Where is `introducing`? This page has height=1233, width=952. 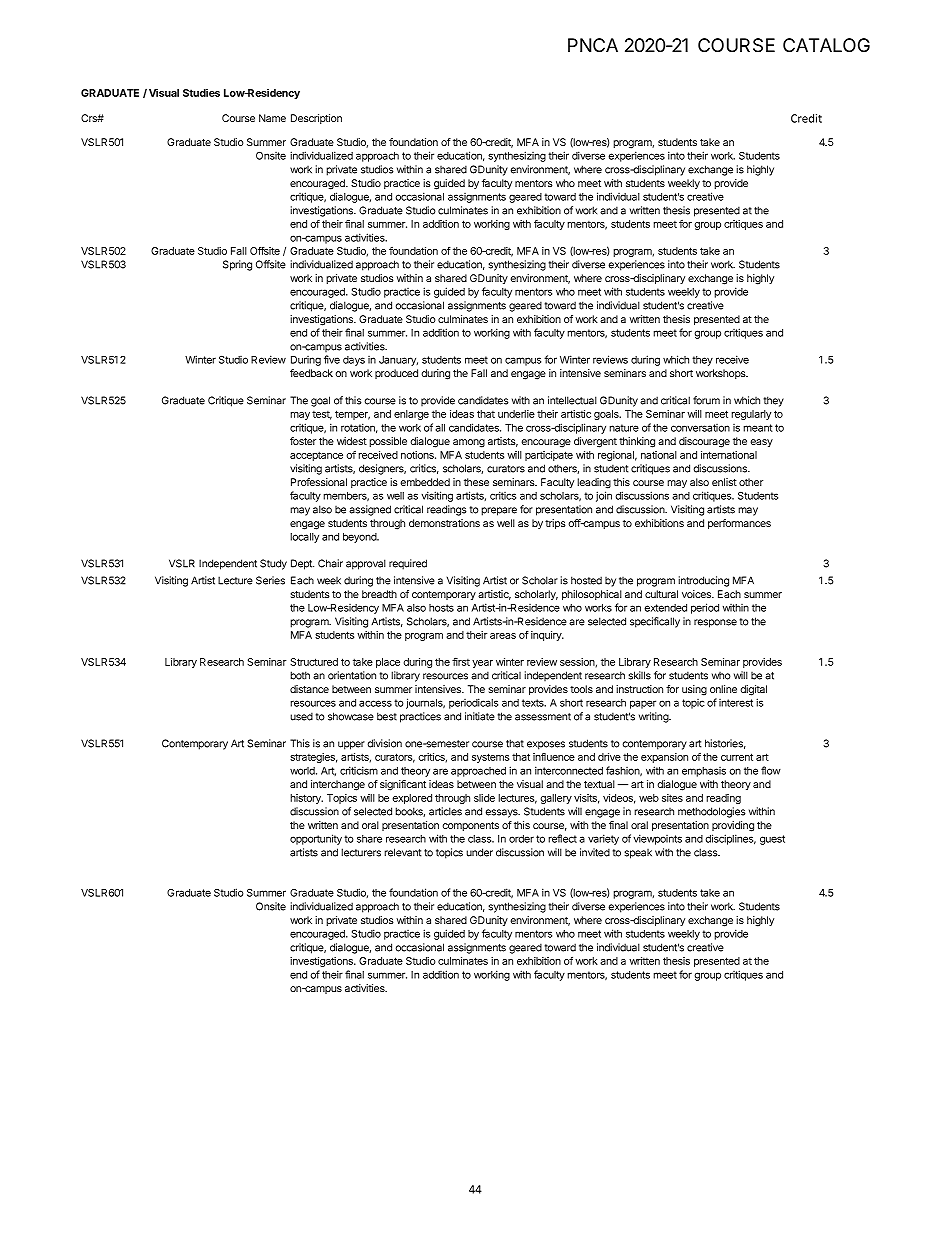 introducing is located at coordinates (703, 581).
